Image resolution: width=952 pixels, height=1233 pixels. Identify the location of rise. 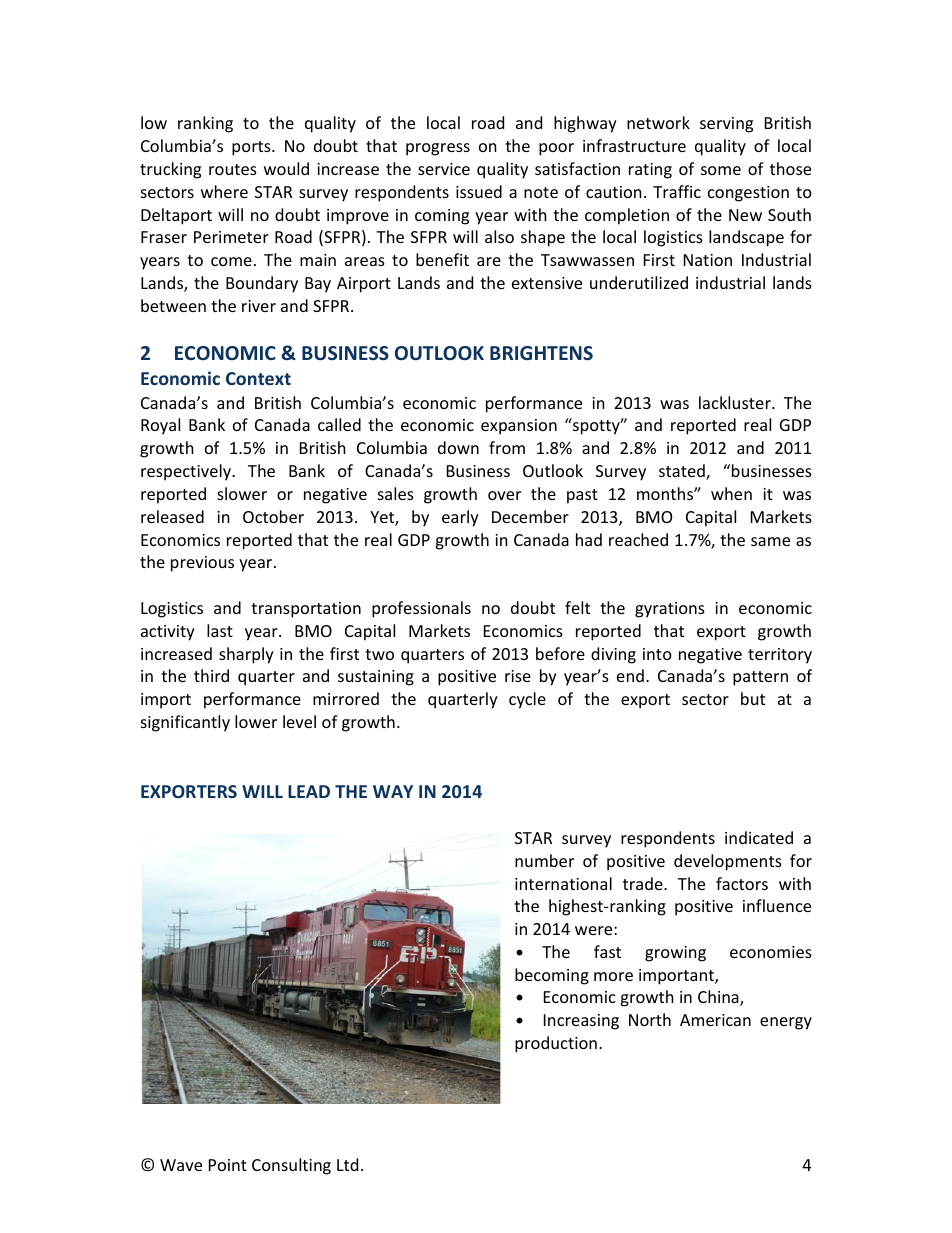
(518, 676).
